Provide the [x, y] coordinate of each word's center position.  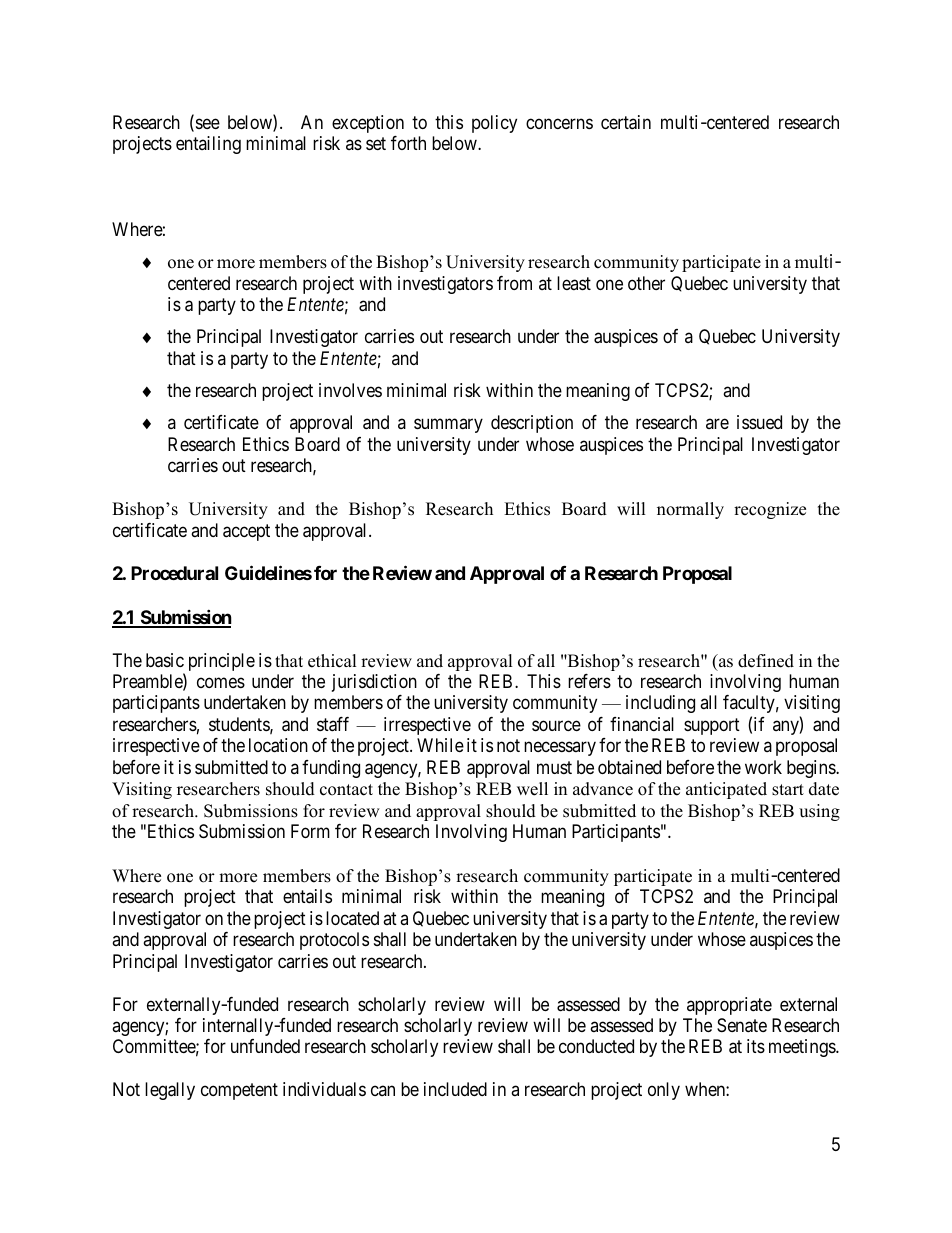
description [532, 424]
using [819, 812]
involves [350, 390]
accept [246, 532]
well [532, 789]
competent [239, 1092]
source [556, 725]
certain [626, 122]
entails [307, 896]
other [646, 283]
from [514, 283]
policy [494, 124]
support [712, 726]
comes [221, 682]
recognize [770, 510]
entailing [208, 145]
